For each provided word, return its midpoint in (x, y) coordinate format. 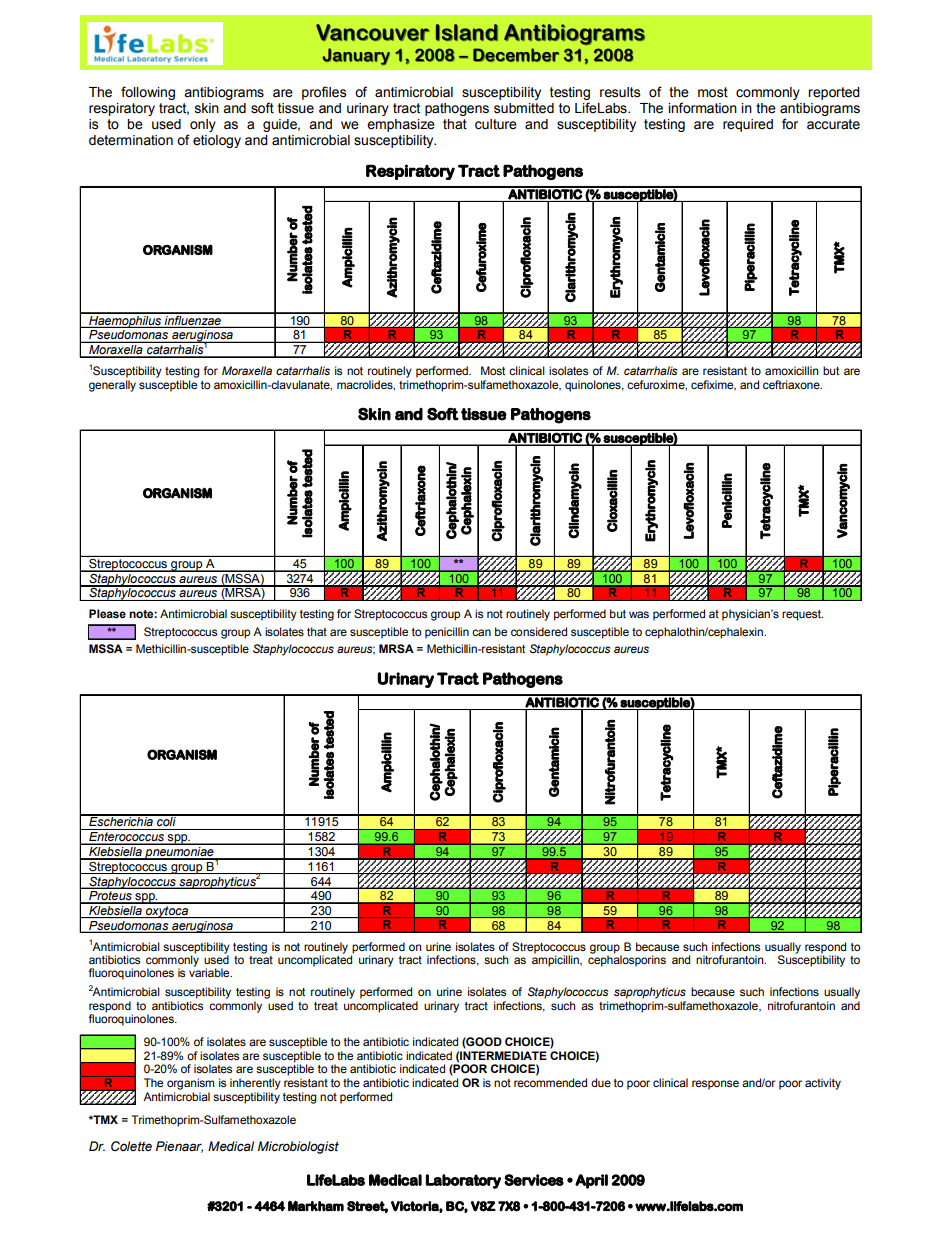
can (481, 632)
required (748, 125)
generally (112, 386)
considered (539, 631)
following (148, 93)
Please (107, 613)
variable (210, 972)
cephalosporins (627, 960)
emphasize (401, 125)
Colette (131, 1146)
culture (496, 124)
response (715, 1085)
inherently (255, 1084)
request (802, 615)
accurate (833, 124)
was (639, 614)
